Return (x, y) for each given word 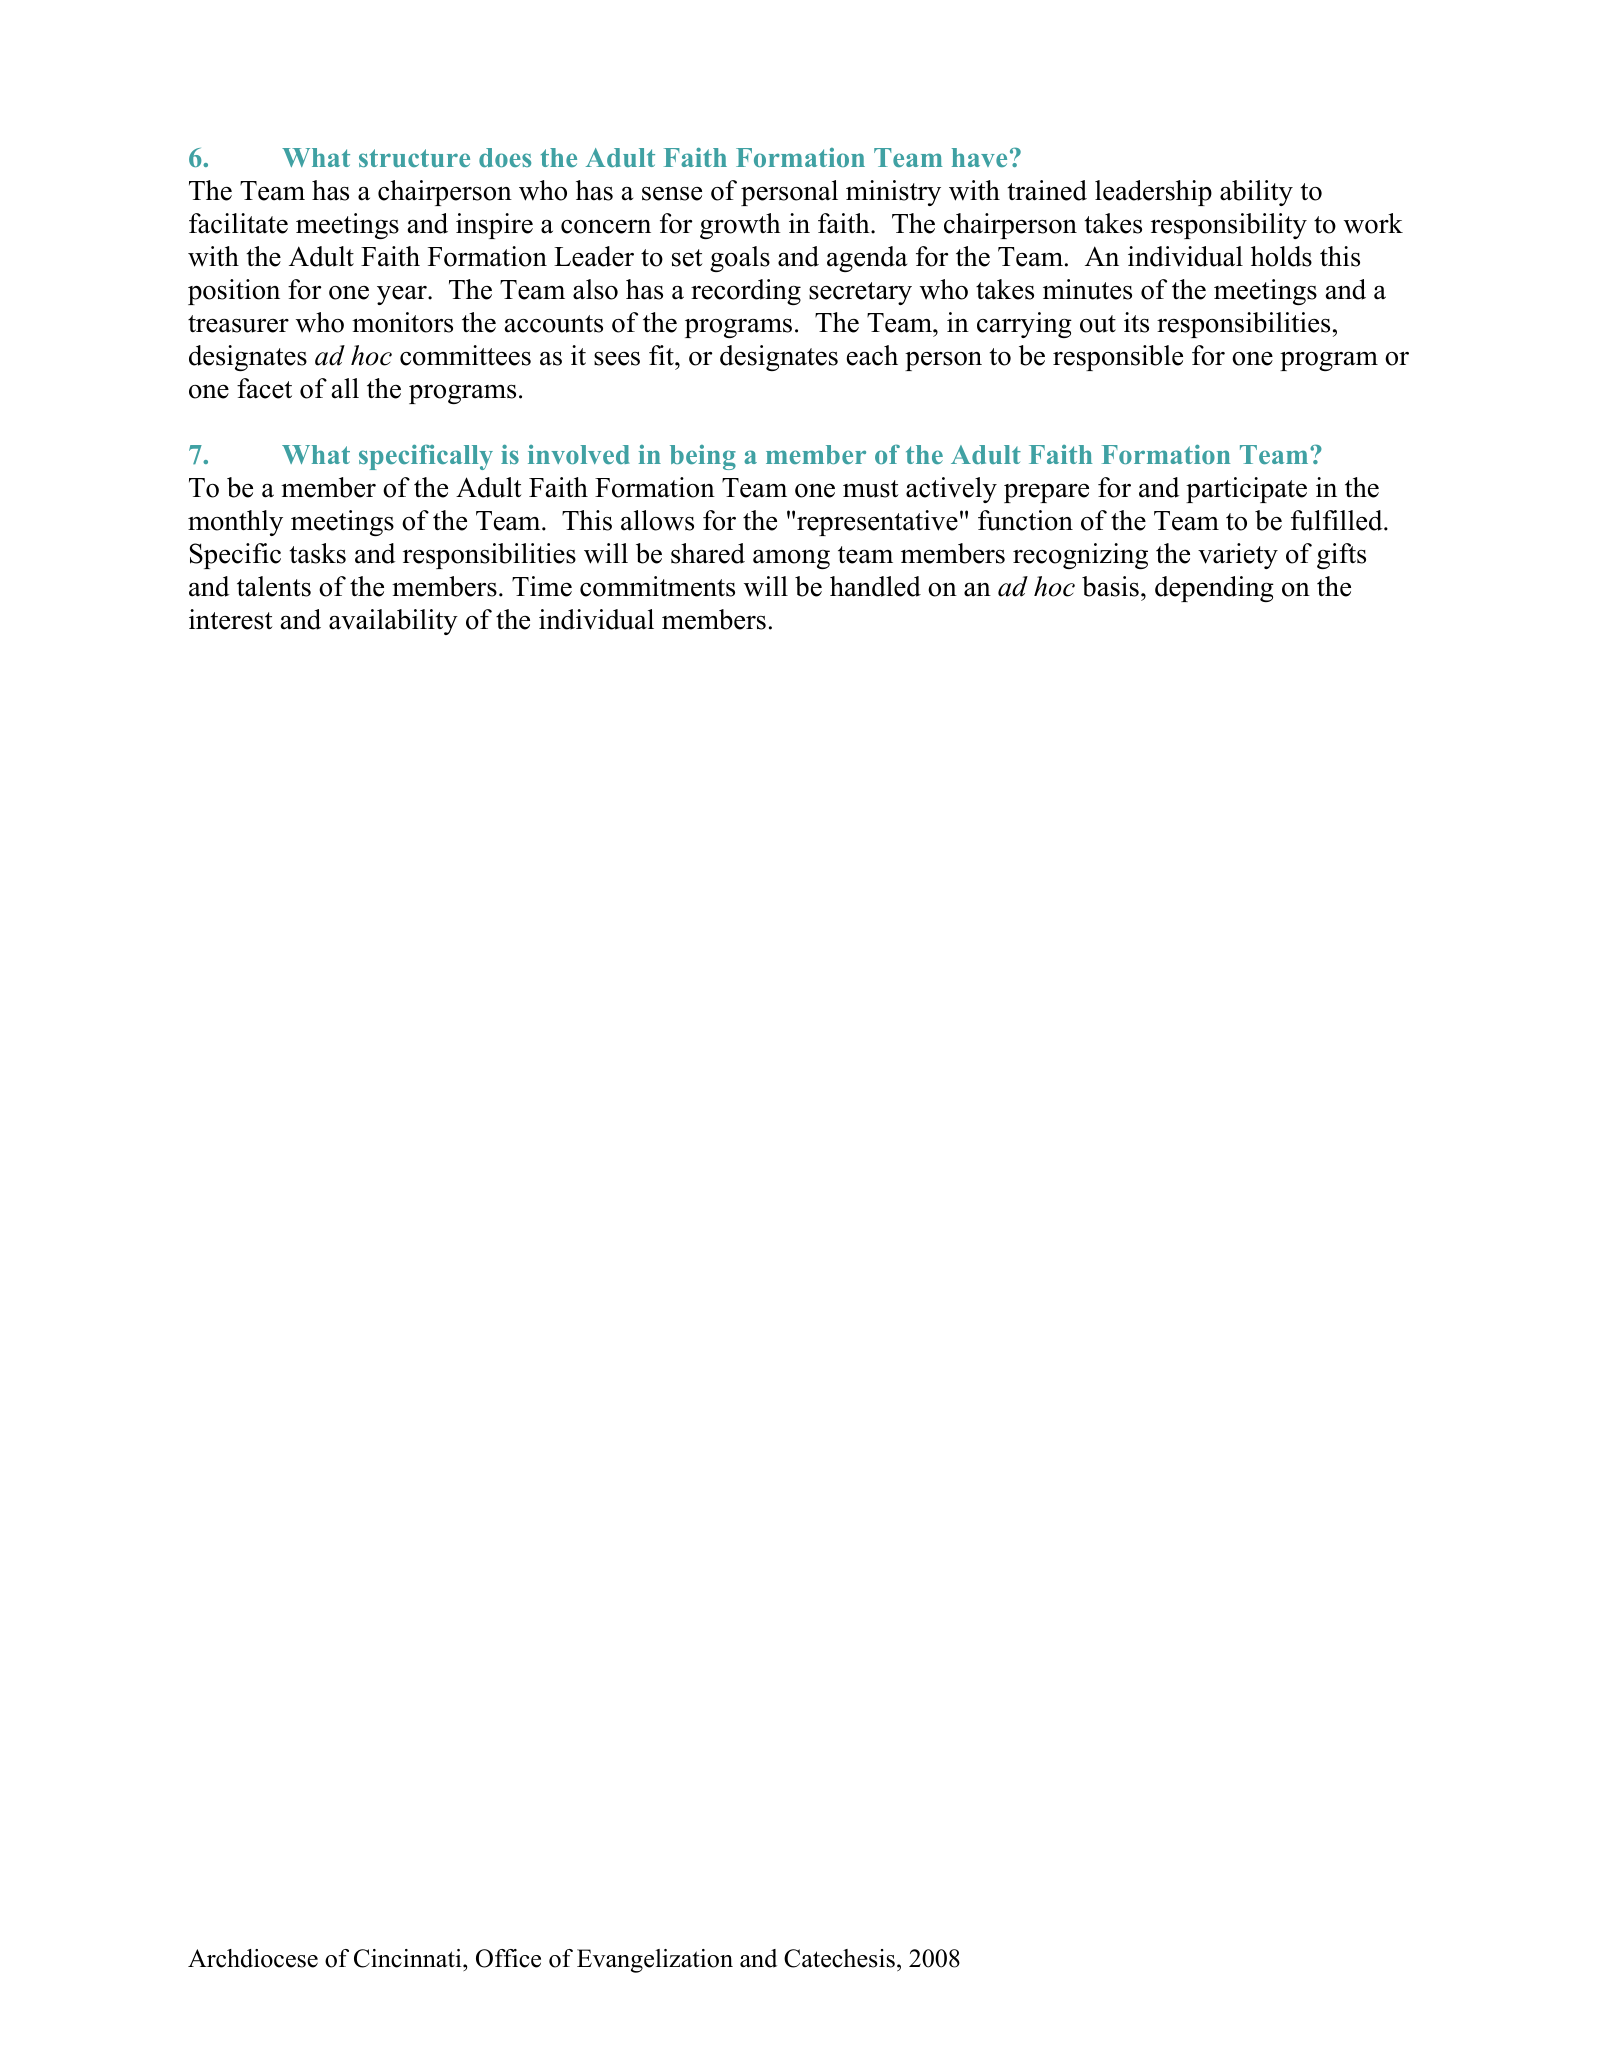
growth (740, 226)
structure (414, 158)
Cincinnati (409, 1960)
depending (1214, 589)
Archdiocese (253, 1958)
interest (231, 619)
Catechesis (839, 1958)
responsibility (1229, 226)
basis (1110, 586)
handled (875, 586)
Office (508, 1958)
